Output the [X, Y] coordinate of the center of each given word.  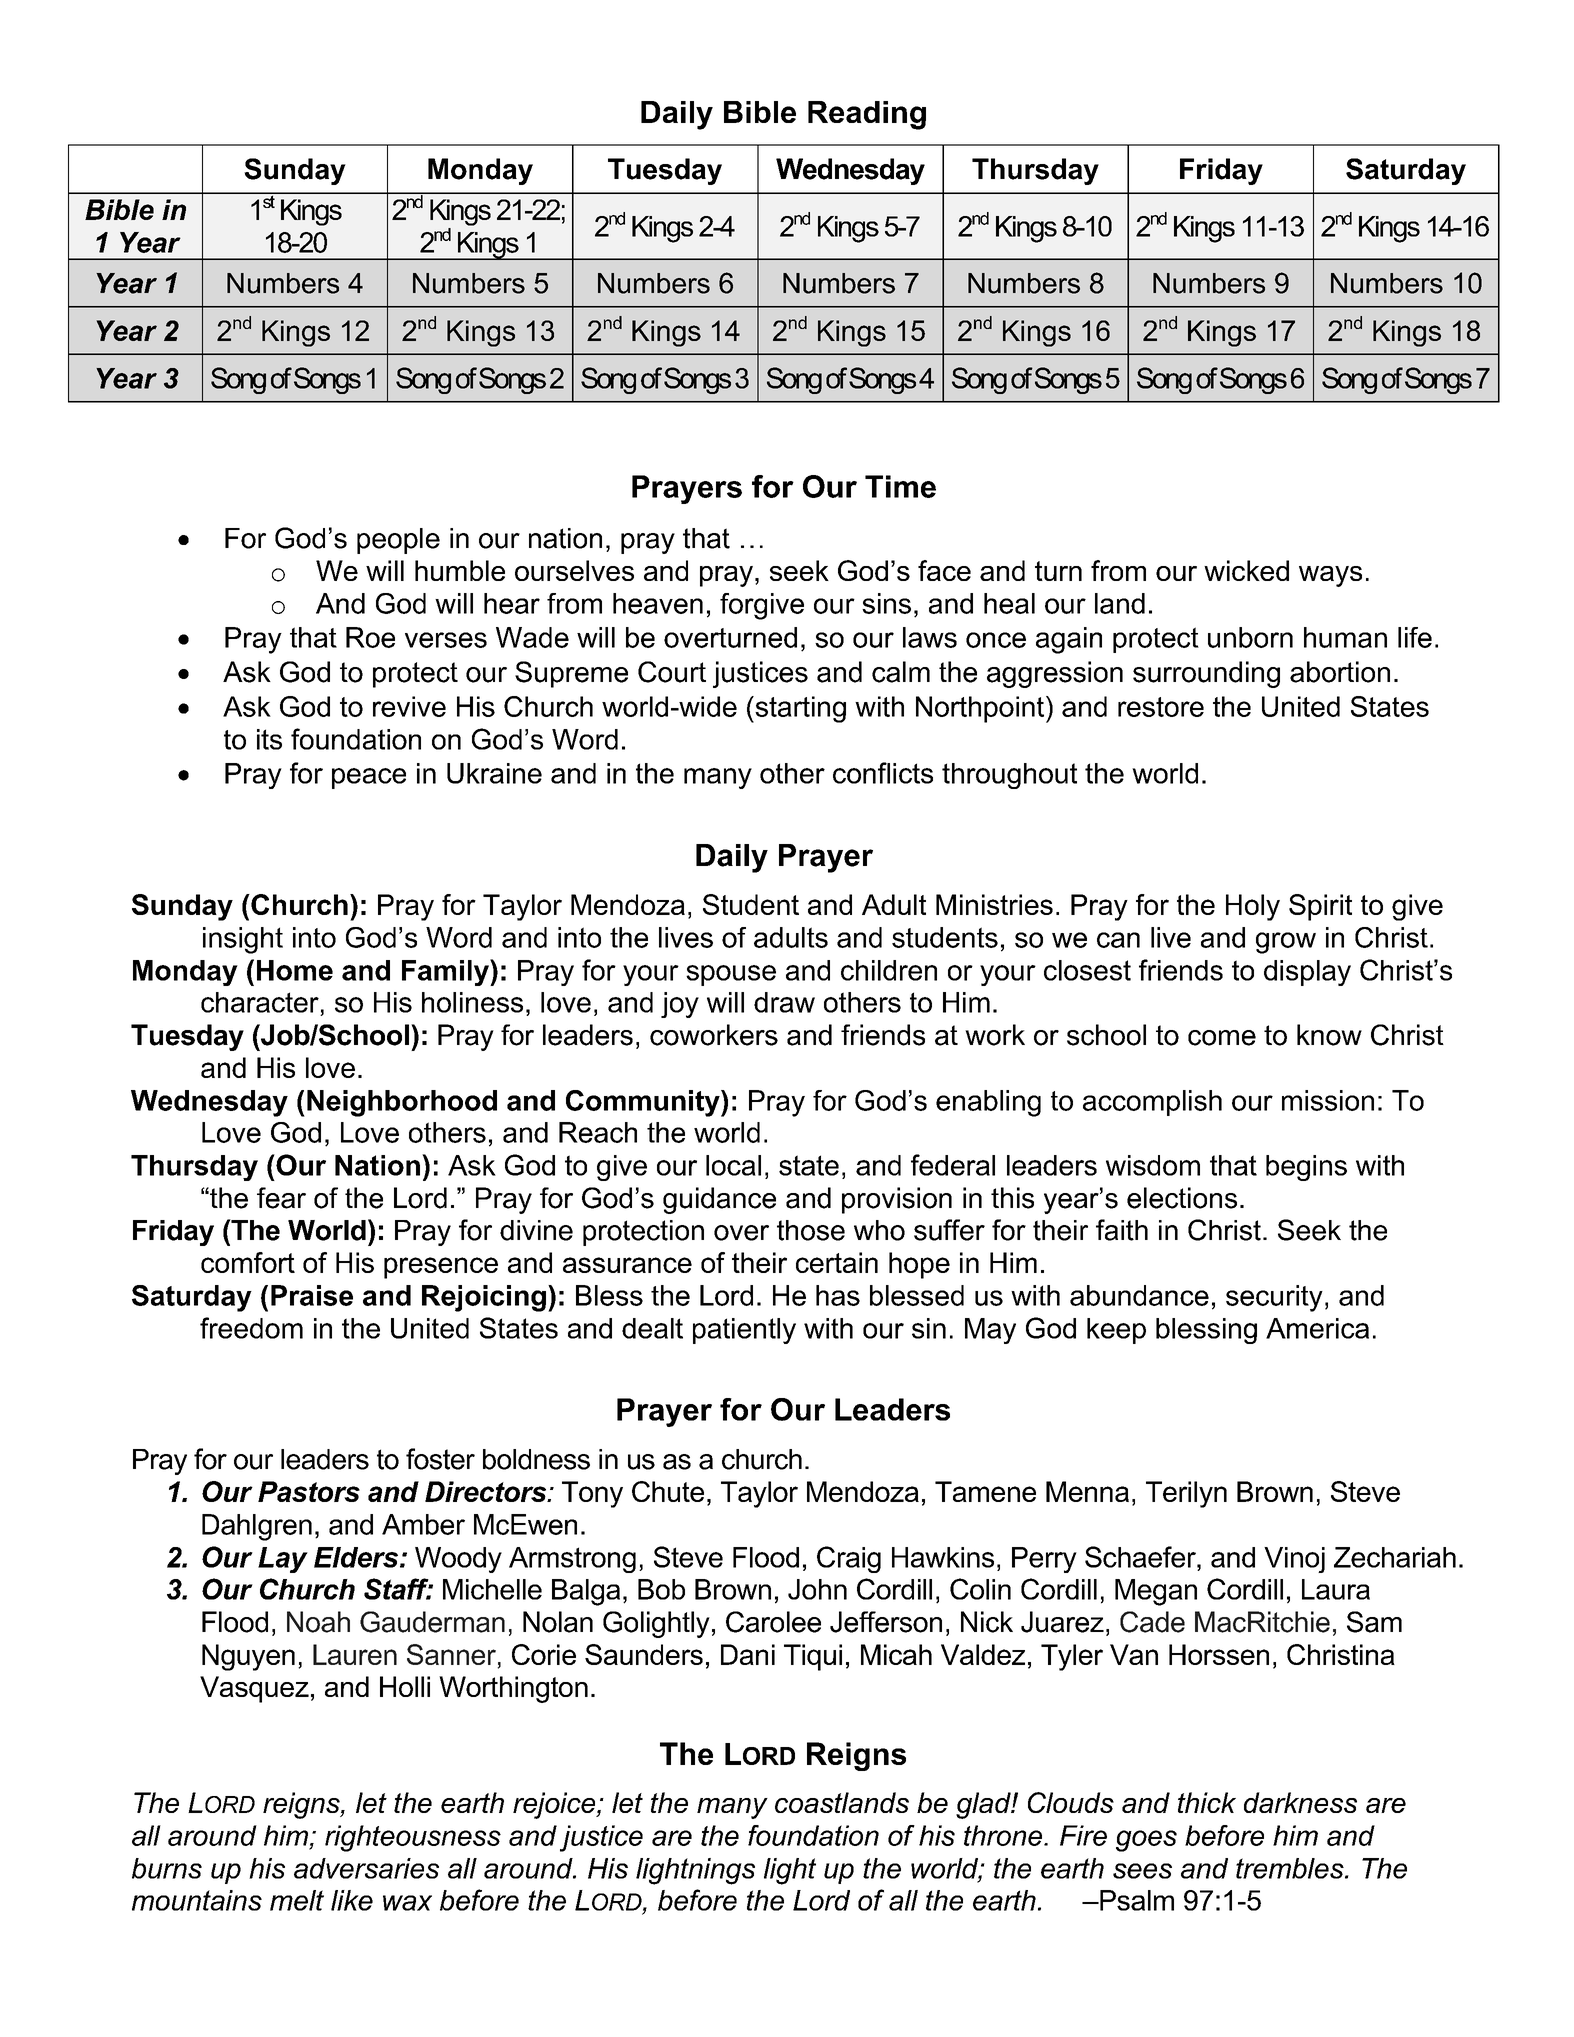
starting [799, 709]
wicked [1246, 570]
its [269, 739]
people [398, 541]
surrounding [1206, 674]
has [838, 1295]
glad [984, 1805]
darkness [1300, 1802]
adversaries [366, 1868]
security [1274, 1298]
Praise [312, 1295]
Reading [867, 115]
